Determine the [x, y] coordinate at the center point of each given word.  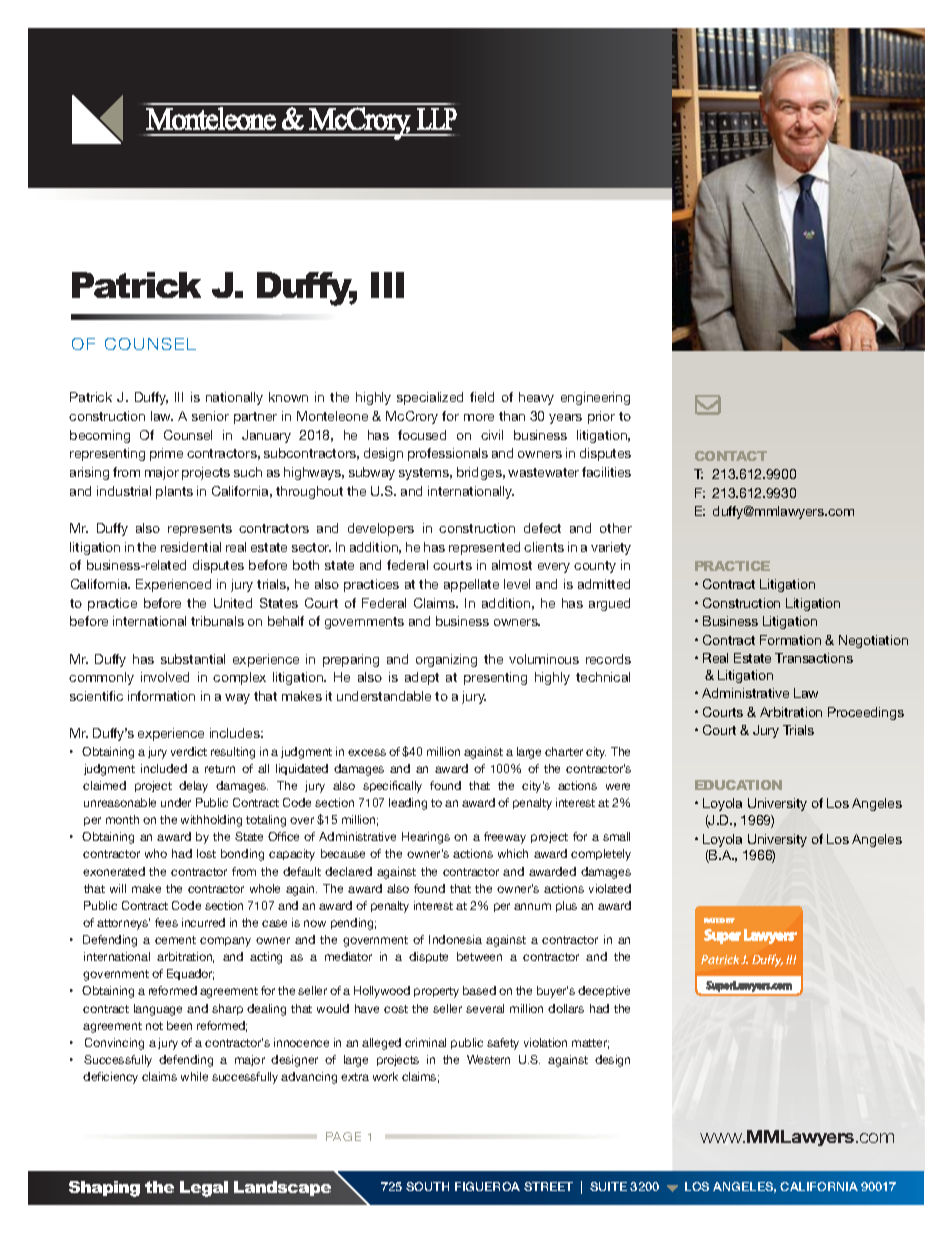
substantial [193, 659]
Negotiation [873, 641]
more [479, 417]
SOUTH [427, 1186]
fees [166, 922]
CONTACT [731, 456]
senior [210, 416]
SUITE [608, 1186]
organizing [446, 660]
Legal [204, 1189]
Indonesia [455, 939]
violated [610, 888]
